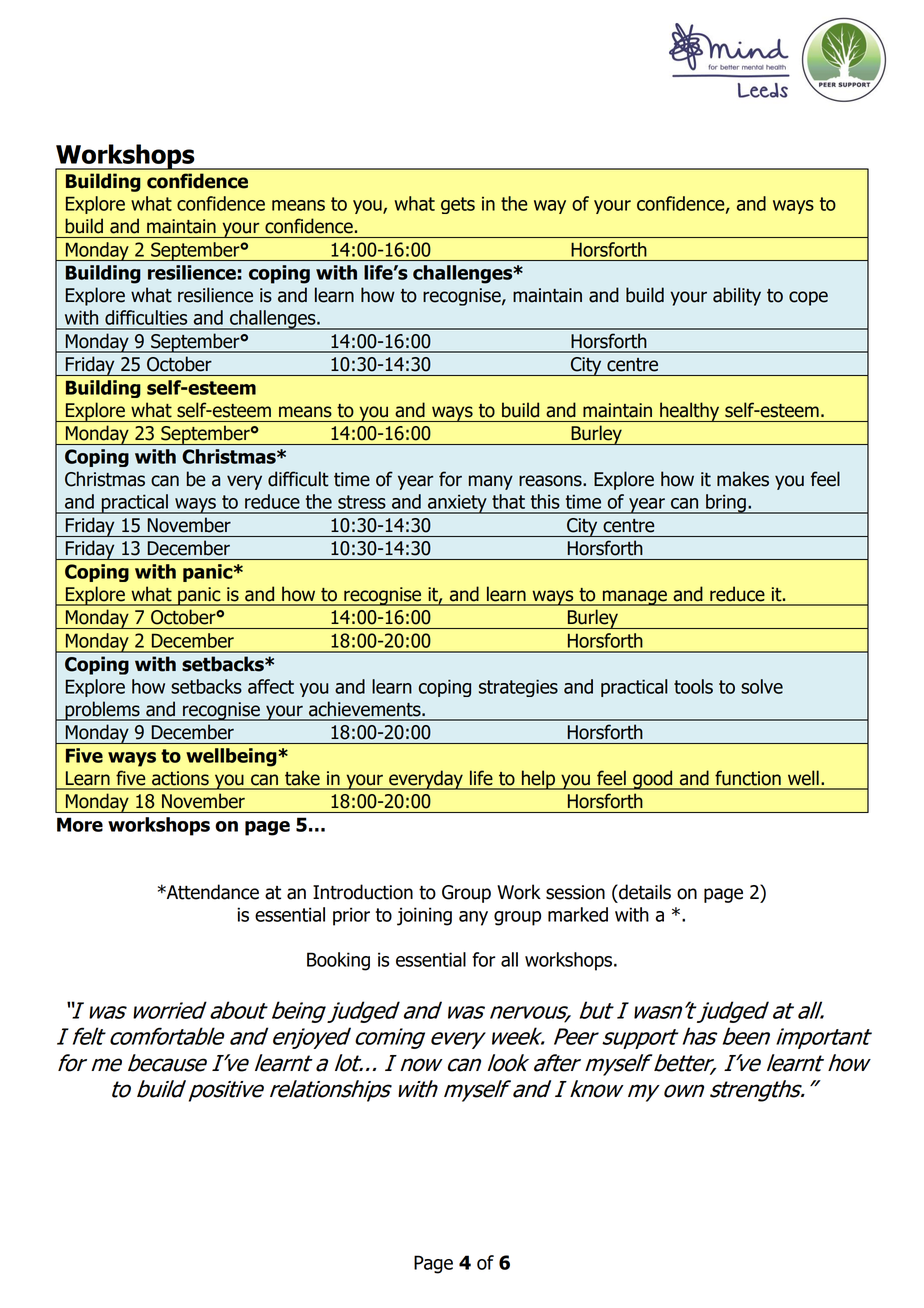 Image resolution: width=924 pixels, height=1308 pixels. I want to click on stress, so click(362, 502).
